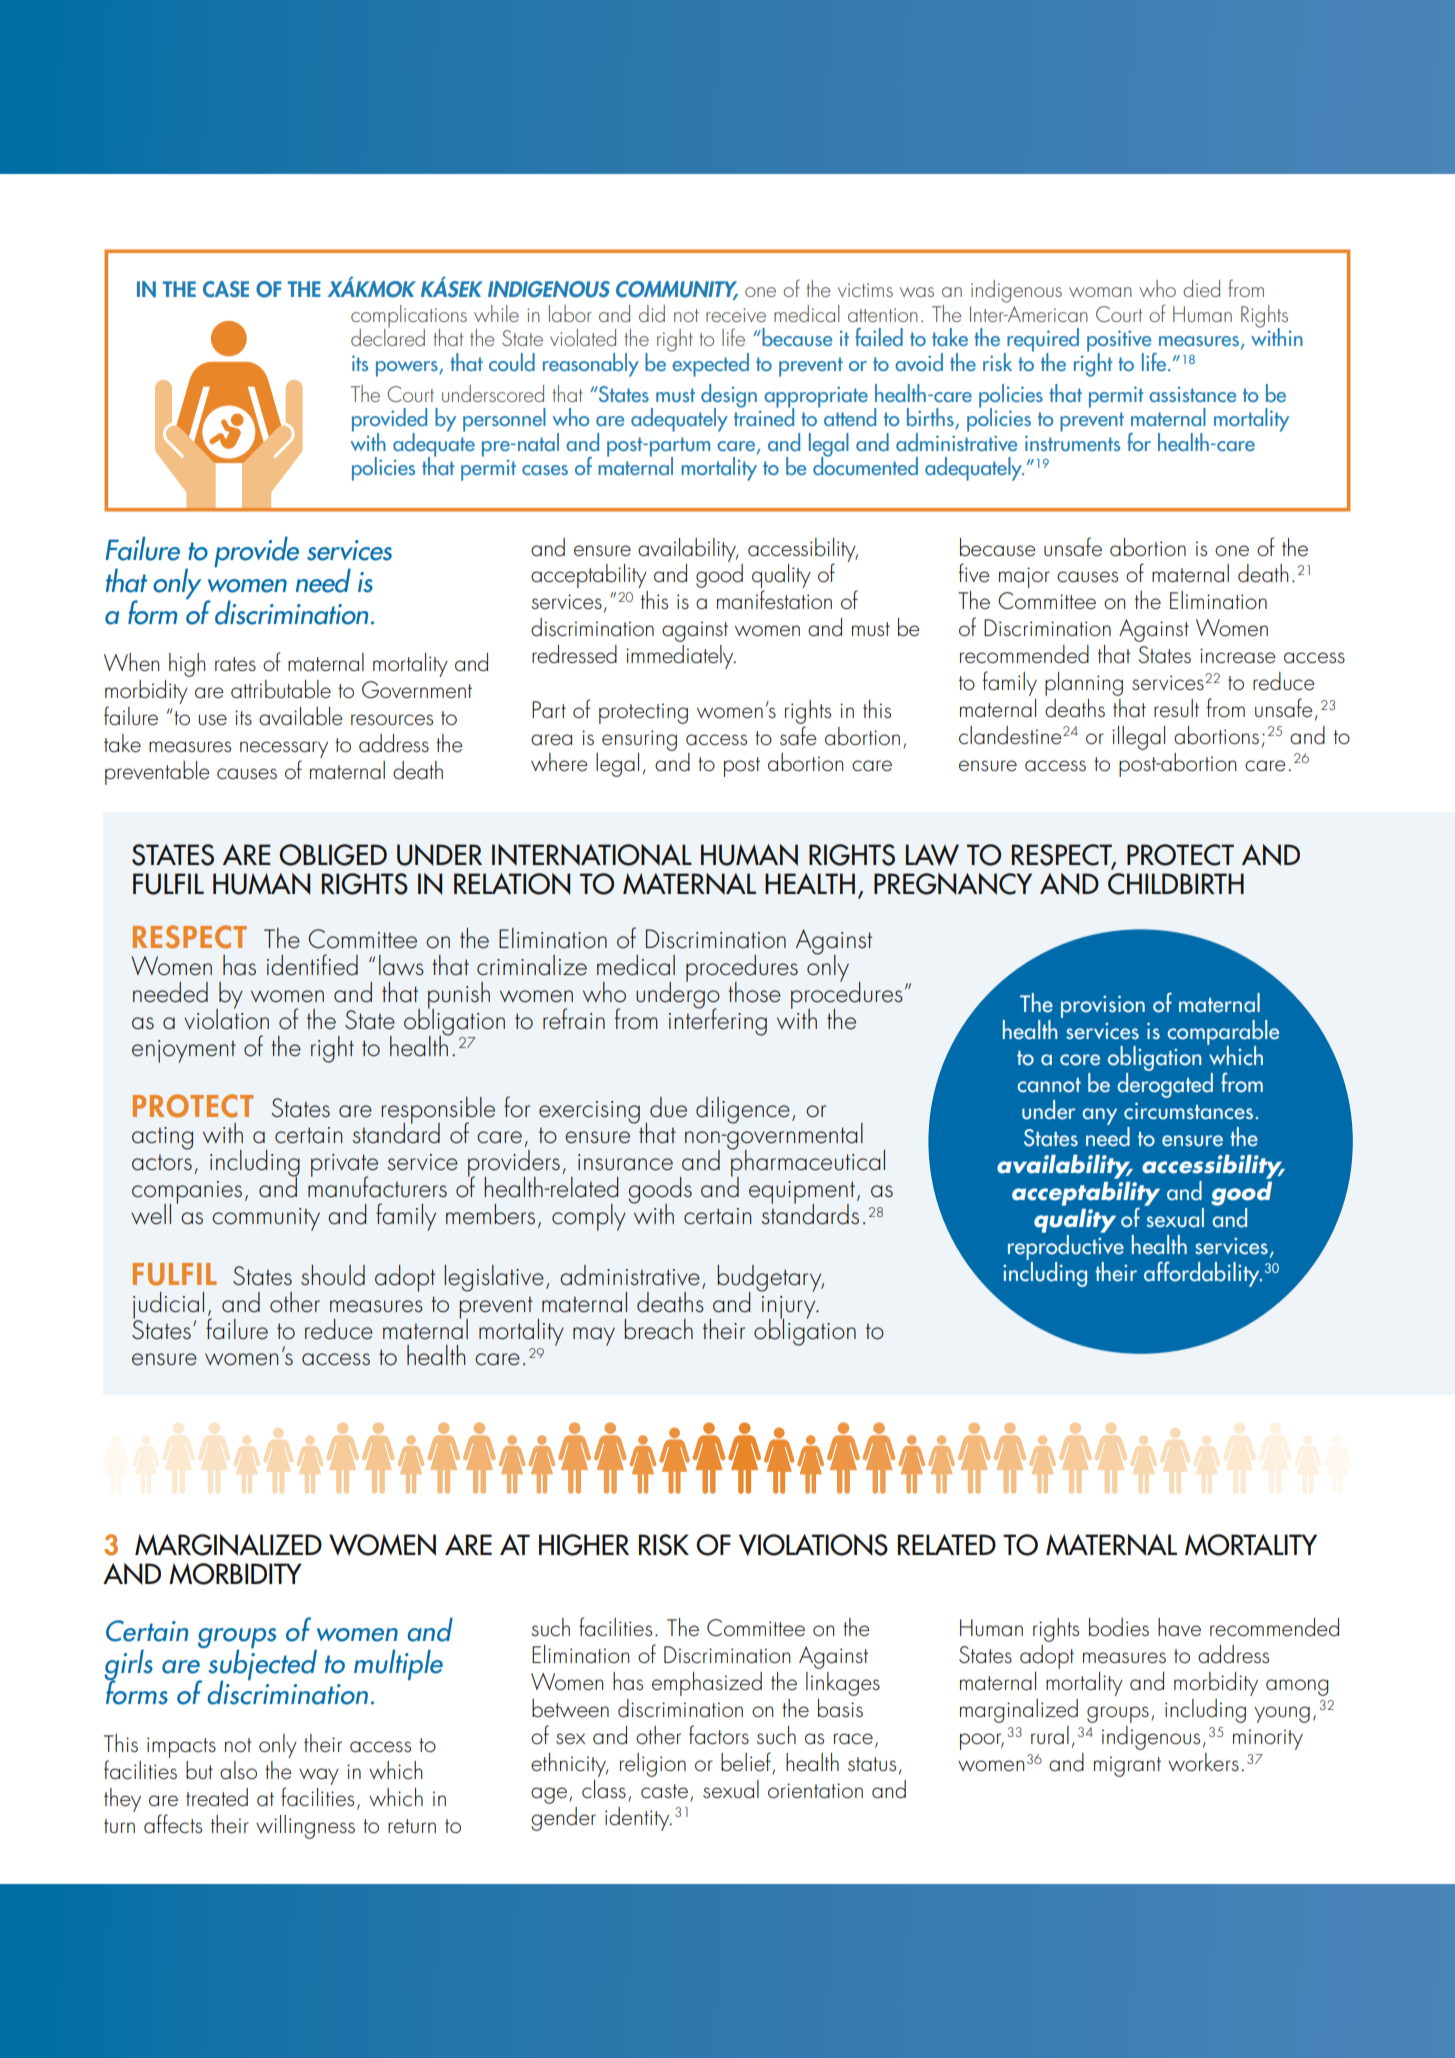  What do you see at coordinates (1120, 342) in the screenshot?
I see `positive` at bounding box center [1120, 342].
